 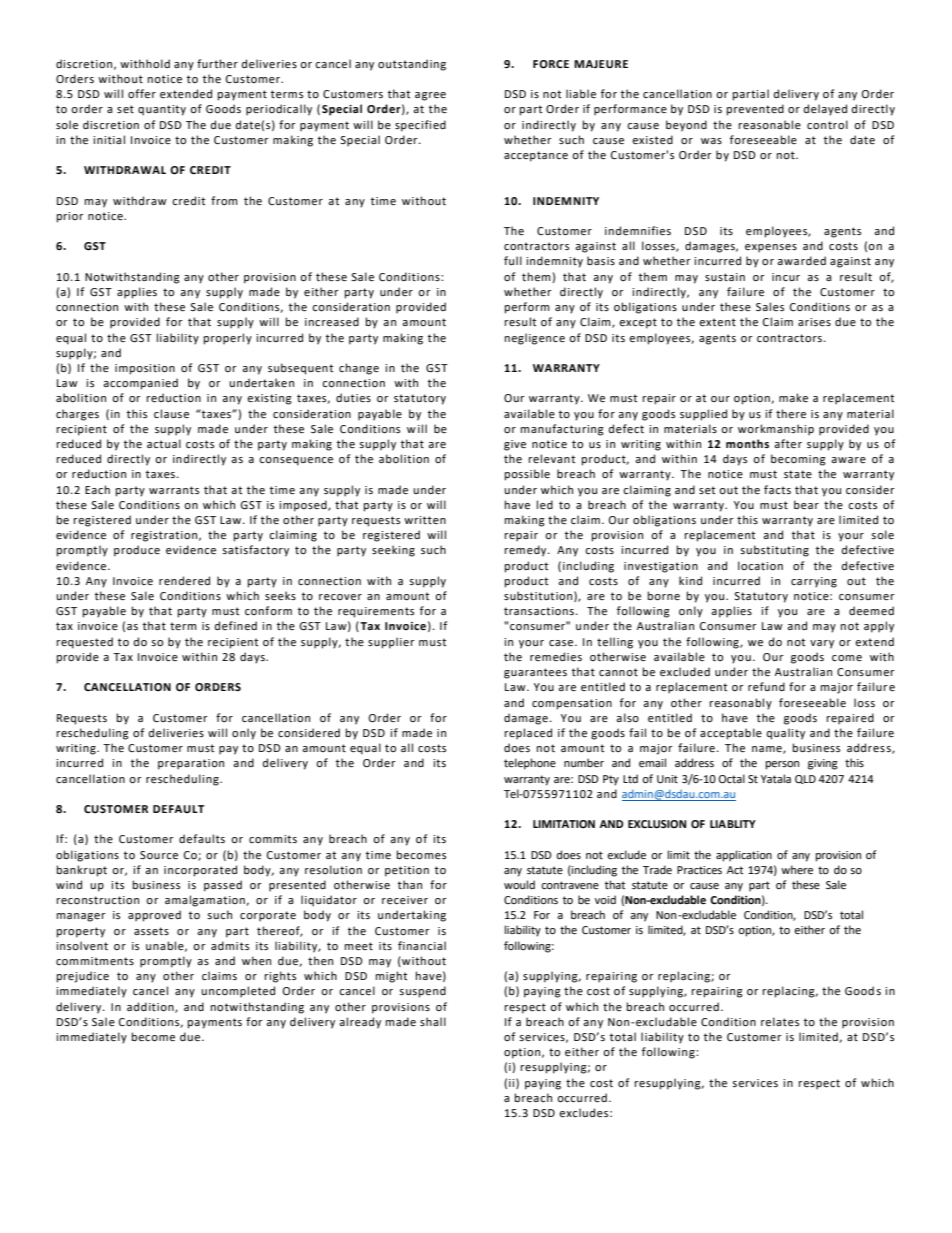 What do you see at coordinates (142, 94) in the screenshot?
I see `offer` at bounding box center [142, 94].
